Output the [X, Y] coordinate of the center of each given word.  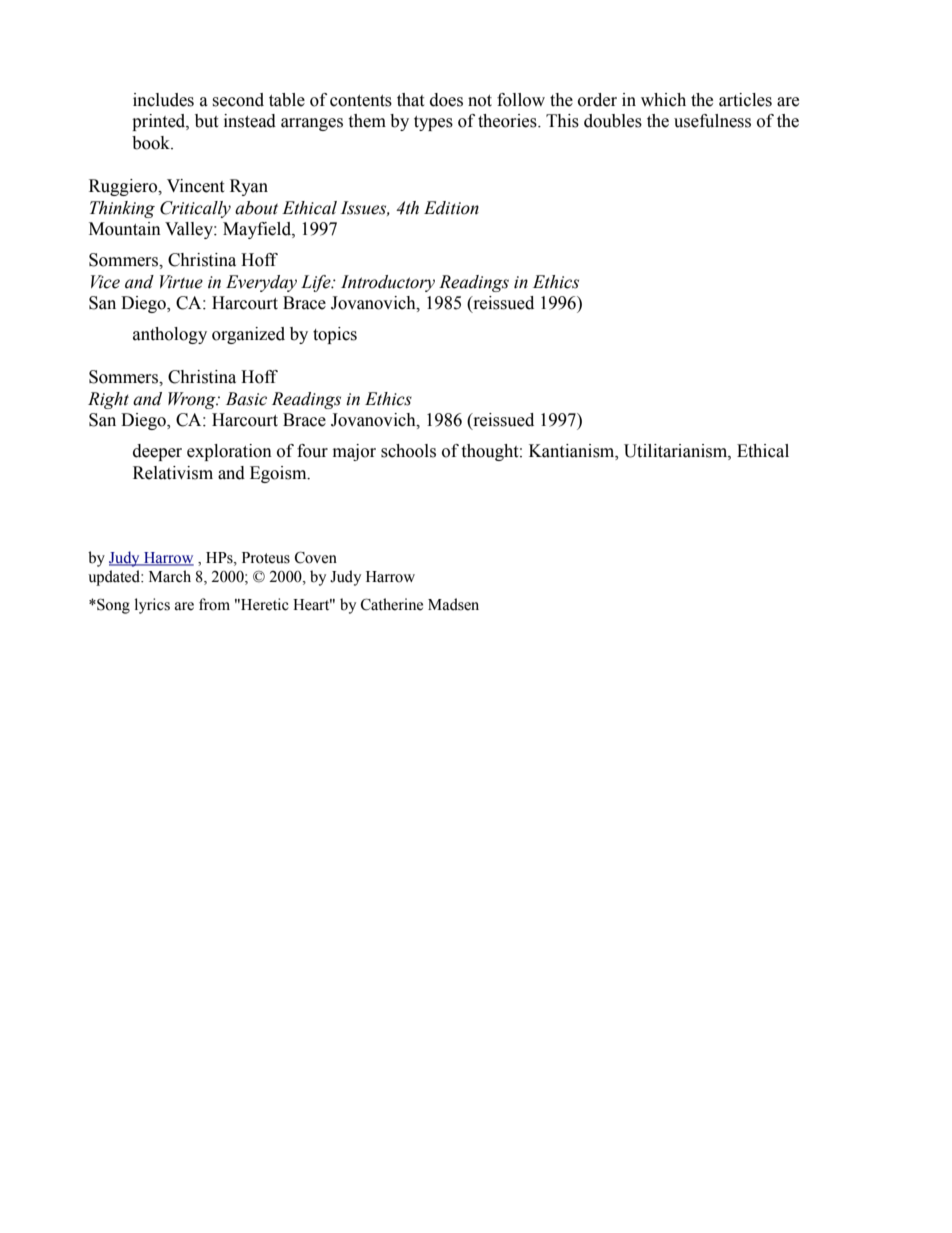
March [170, 576]
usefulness [712, 121]
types [433, 123]
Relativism [173, 473]
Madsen [453, 604]
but [206, 121]
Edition [451, 208]
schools [408, 451]
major [354, 452]
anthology [170, 335]
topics [335, 335]
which [663, 100]
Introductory [388, 283]
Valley [190, 230]
